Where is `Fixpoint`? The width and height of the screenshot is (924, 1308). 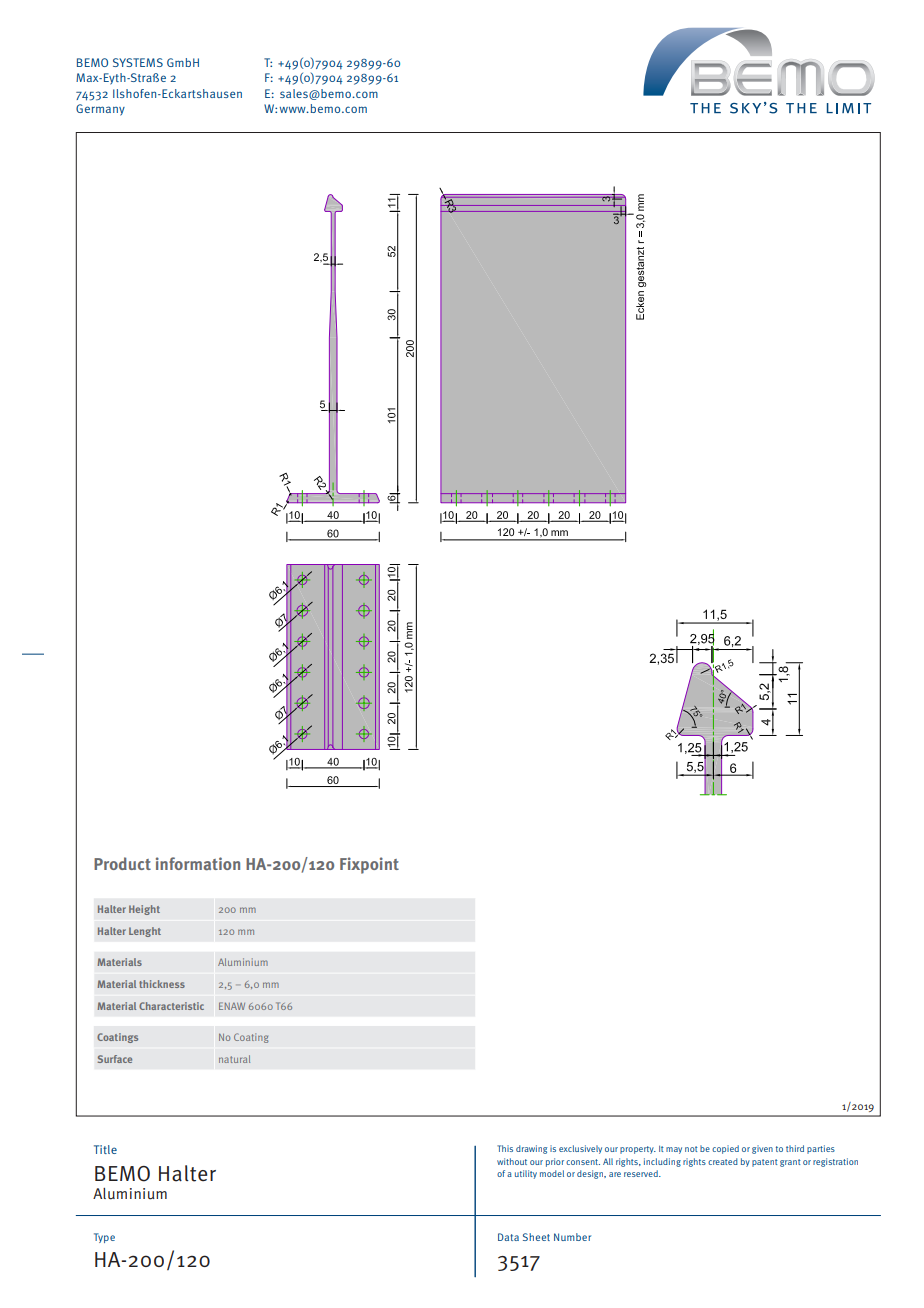
Fixpoint is located at coordinates (369, 865).
